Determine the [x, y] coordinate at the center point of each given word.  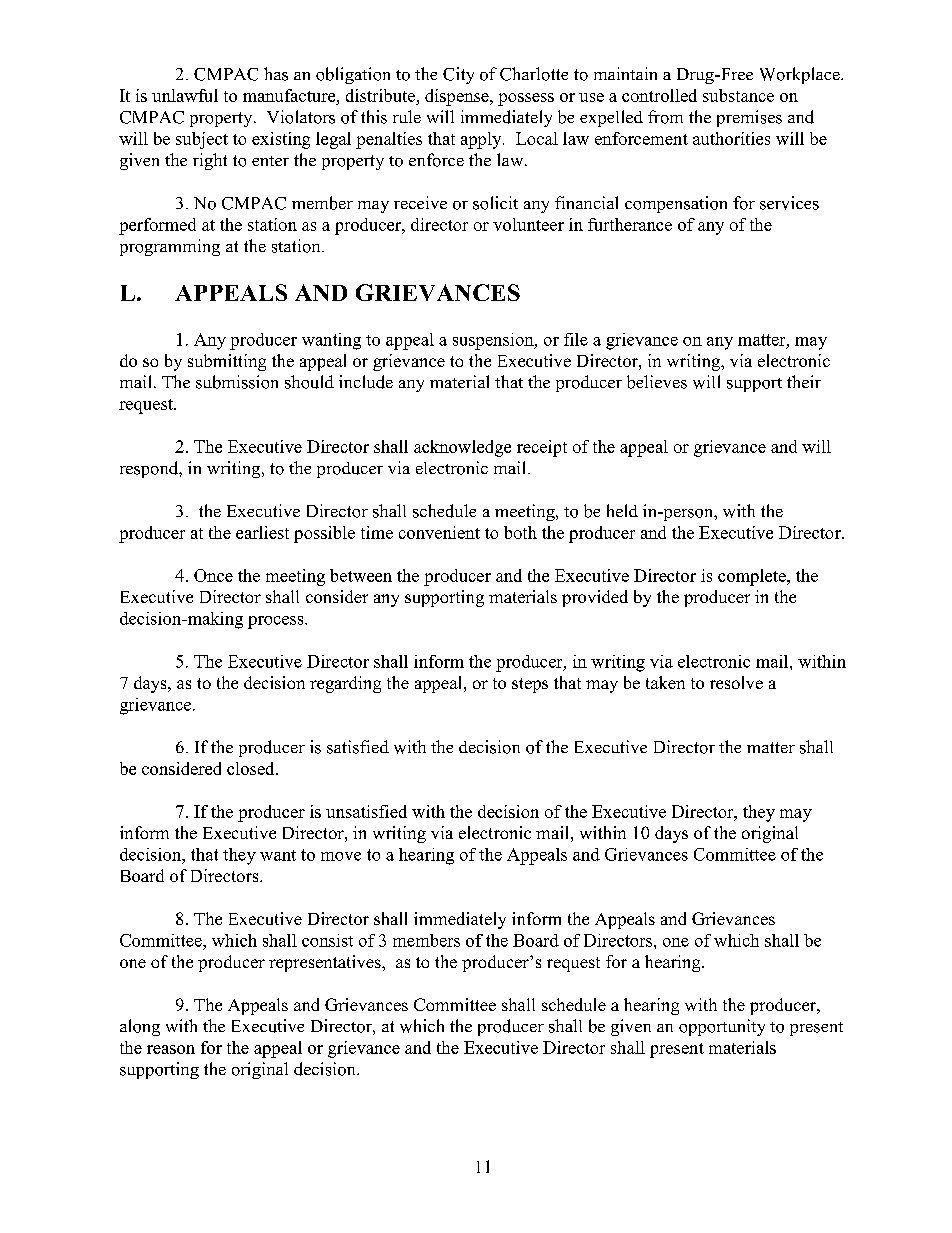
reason [171, 1049]
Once [213, 575]
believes [657, 382]
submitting [227, 362]
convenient [439, 532]
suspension [494, 341]
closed [252, 768]
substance [738, 95]
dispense [458, 97]
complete [753, 577]
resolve [736, 682]
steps [530, 685]
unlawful [185, 95]
